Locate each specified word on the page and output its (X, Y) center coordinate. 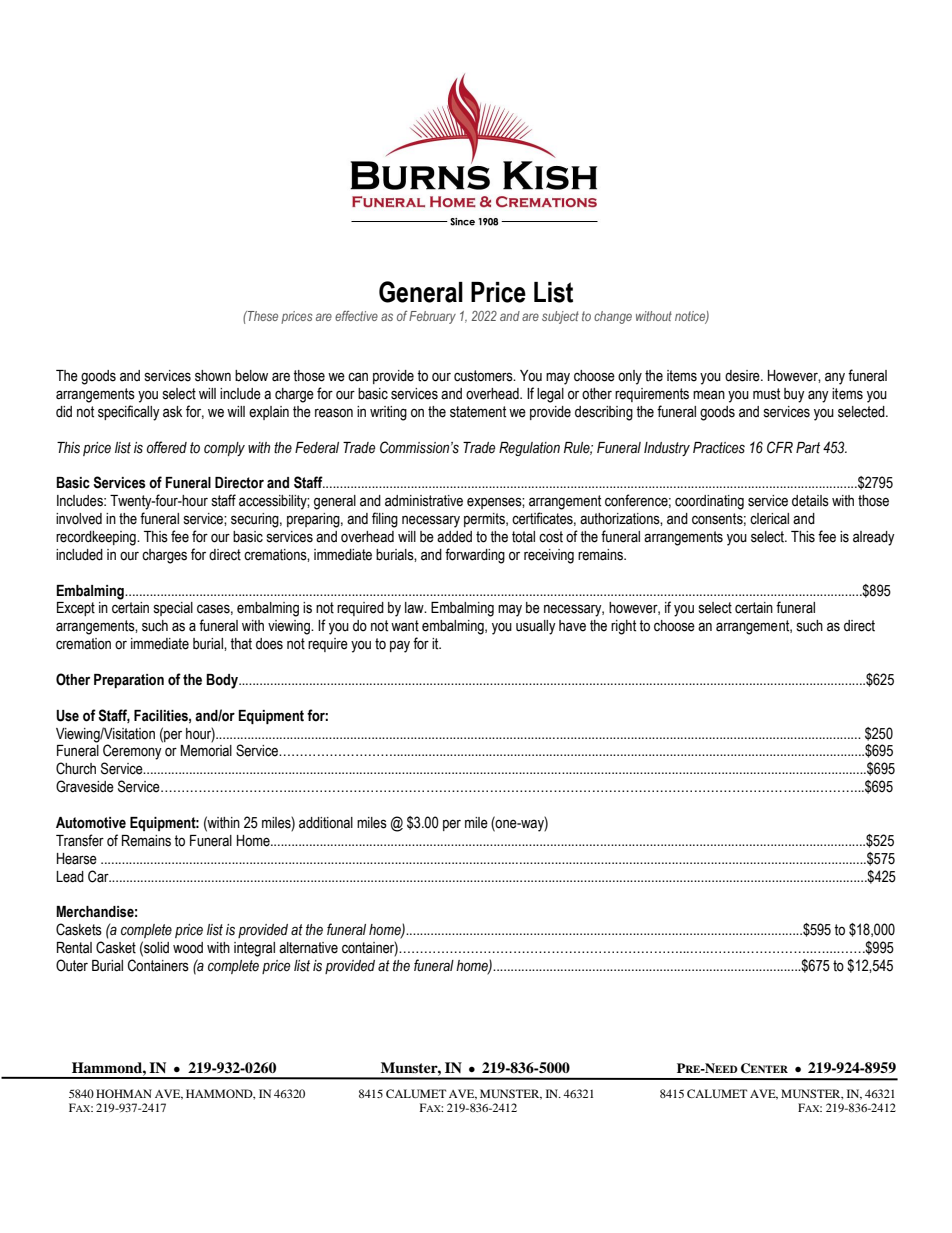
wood (188, 948)
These (262, 316)
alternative (308, 948)
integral (254, 949)
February (432, 317)
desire (743, 376)
